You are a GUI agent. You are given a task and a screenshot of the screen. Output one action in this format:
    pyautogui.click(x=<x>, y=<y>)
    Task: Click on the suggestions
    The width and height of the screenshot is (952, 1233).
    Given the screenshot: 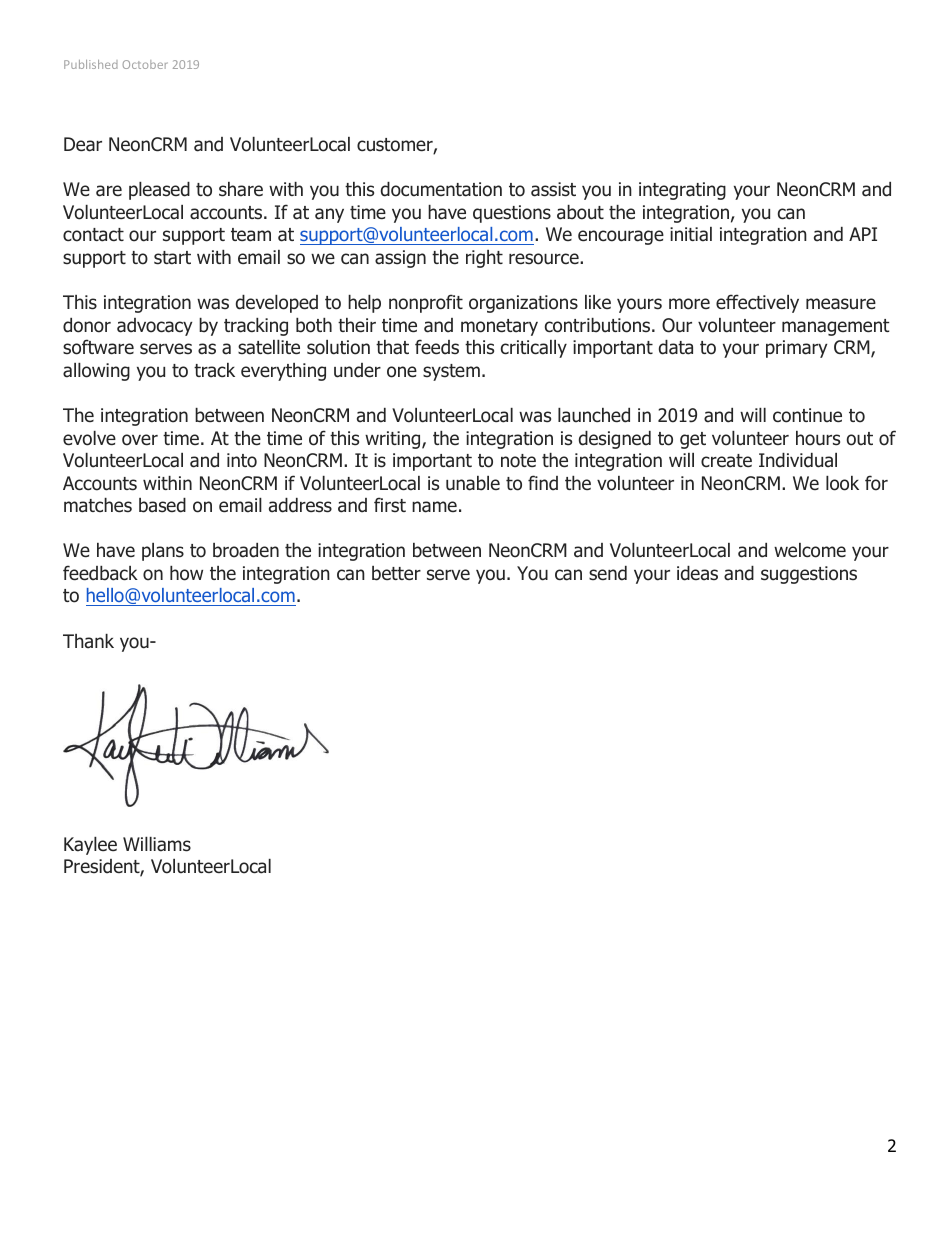 What is the action you would take?
    pyautogui.click(x=809, y=575)
